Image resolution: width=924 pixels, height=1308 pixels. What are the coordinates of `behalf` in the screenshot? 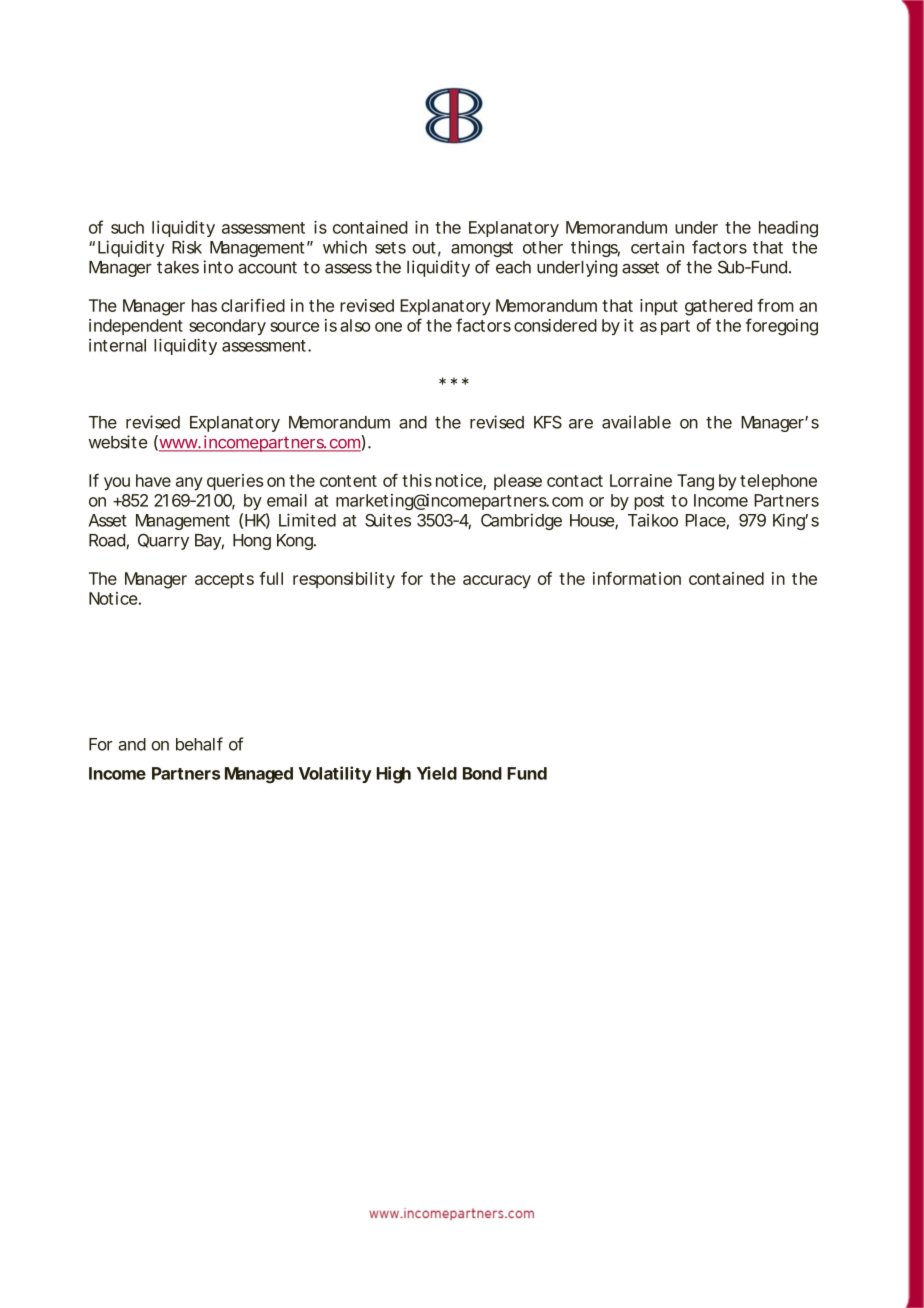 It's located at (199, 744).
